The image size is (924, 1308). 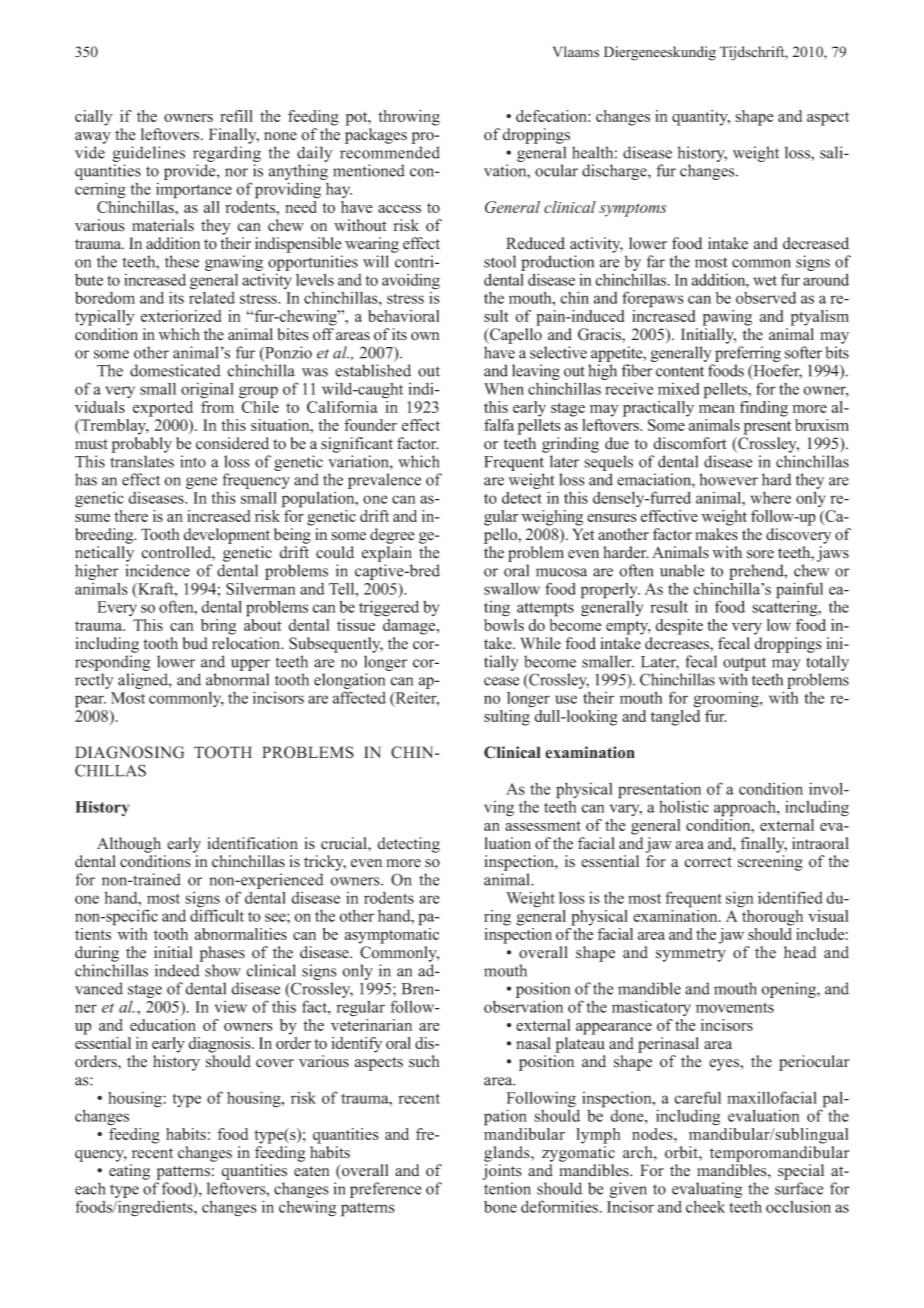 I want to click on indeed, so click(x=177, y=970).
